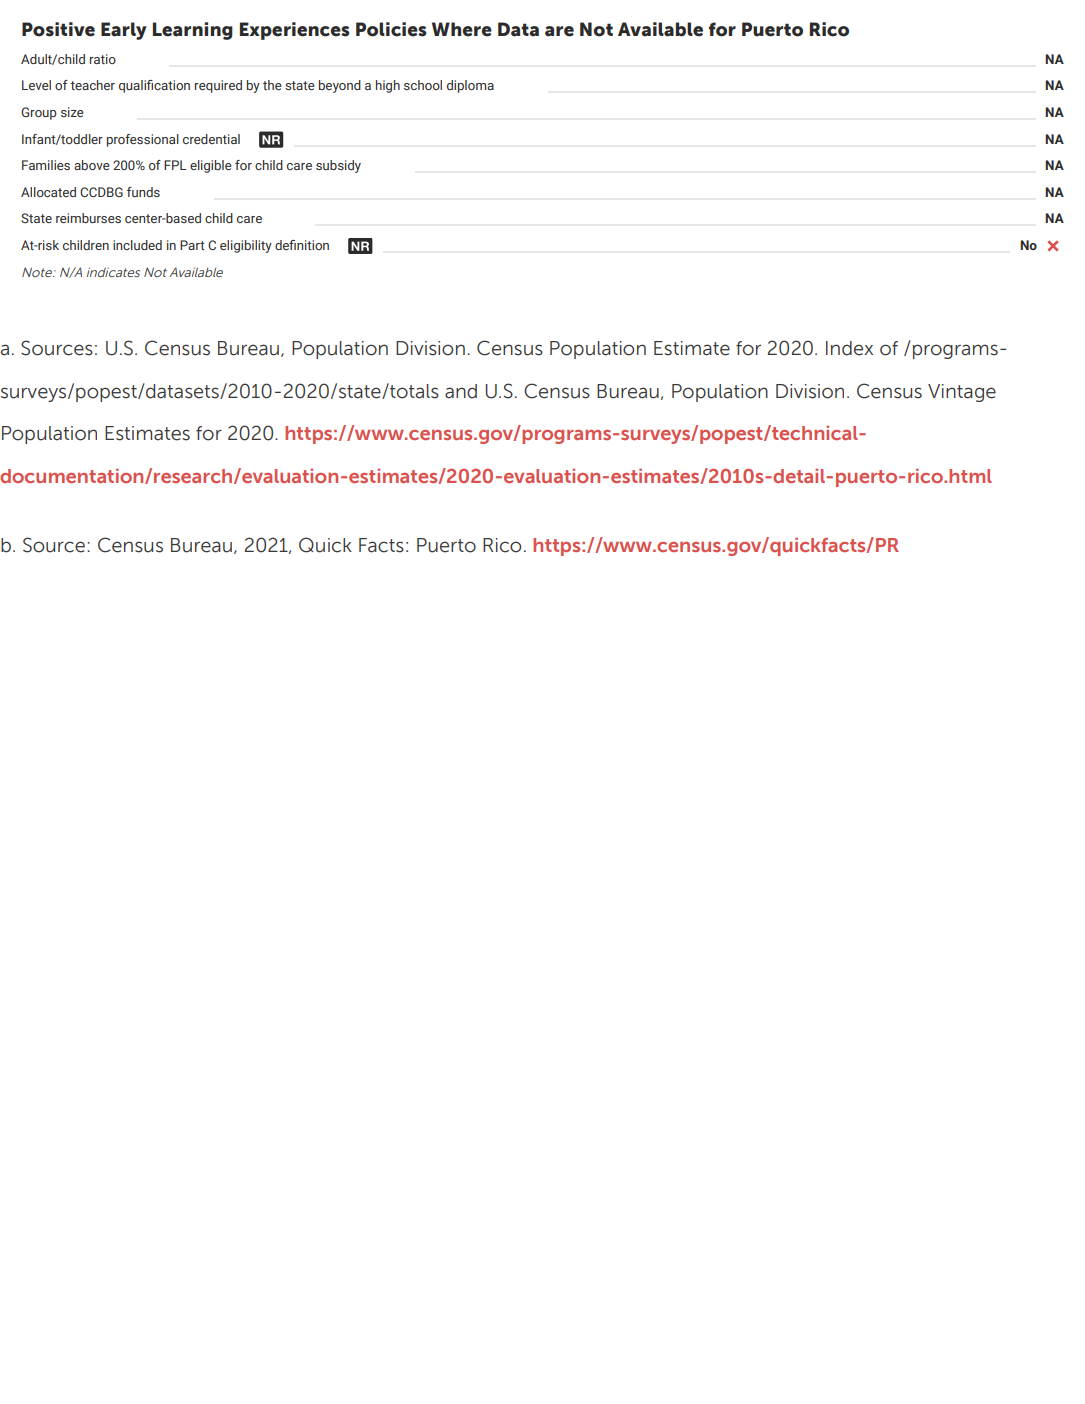  I want to click on eligibility, so click(246, 246).
